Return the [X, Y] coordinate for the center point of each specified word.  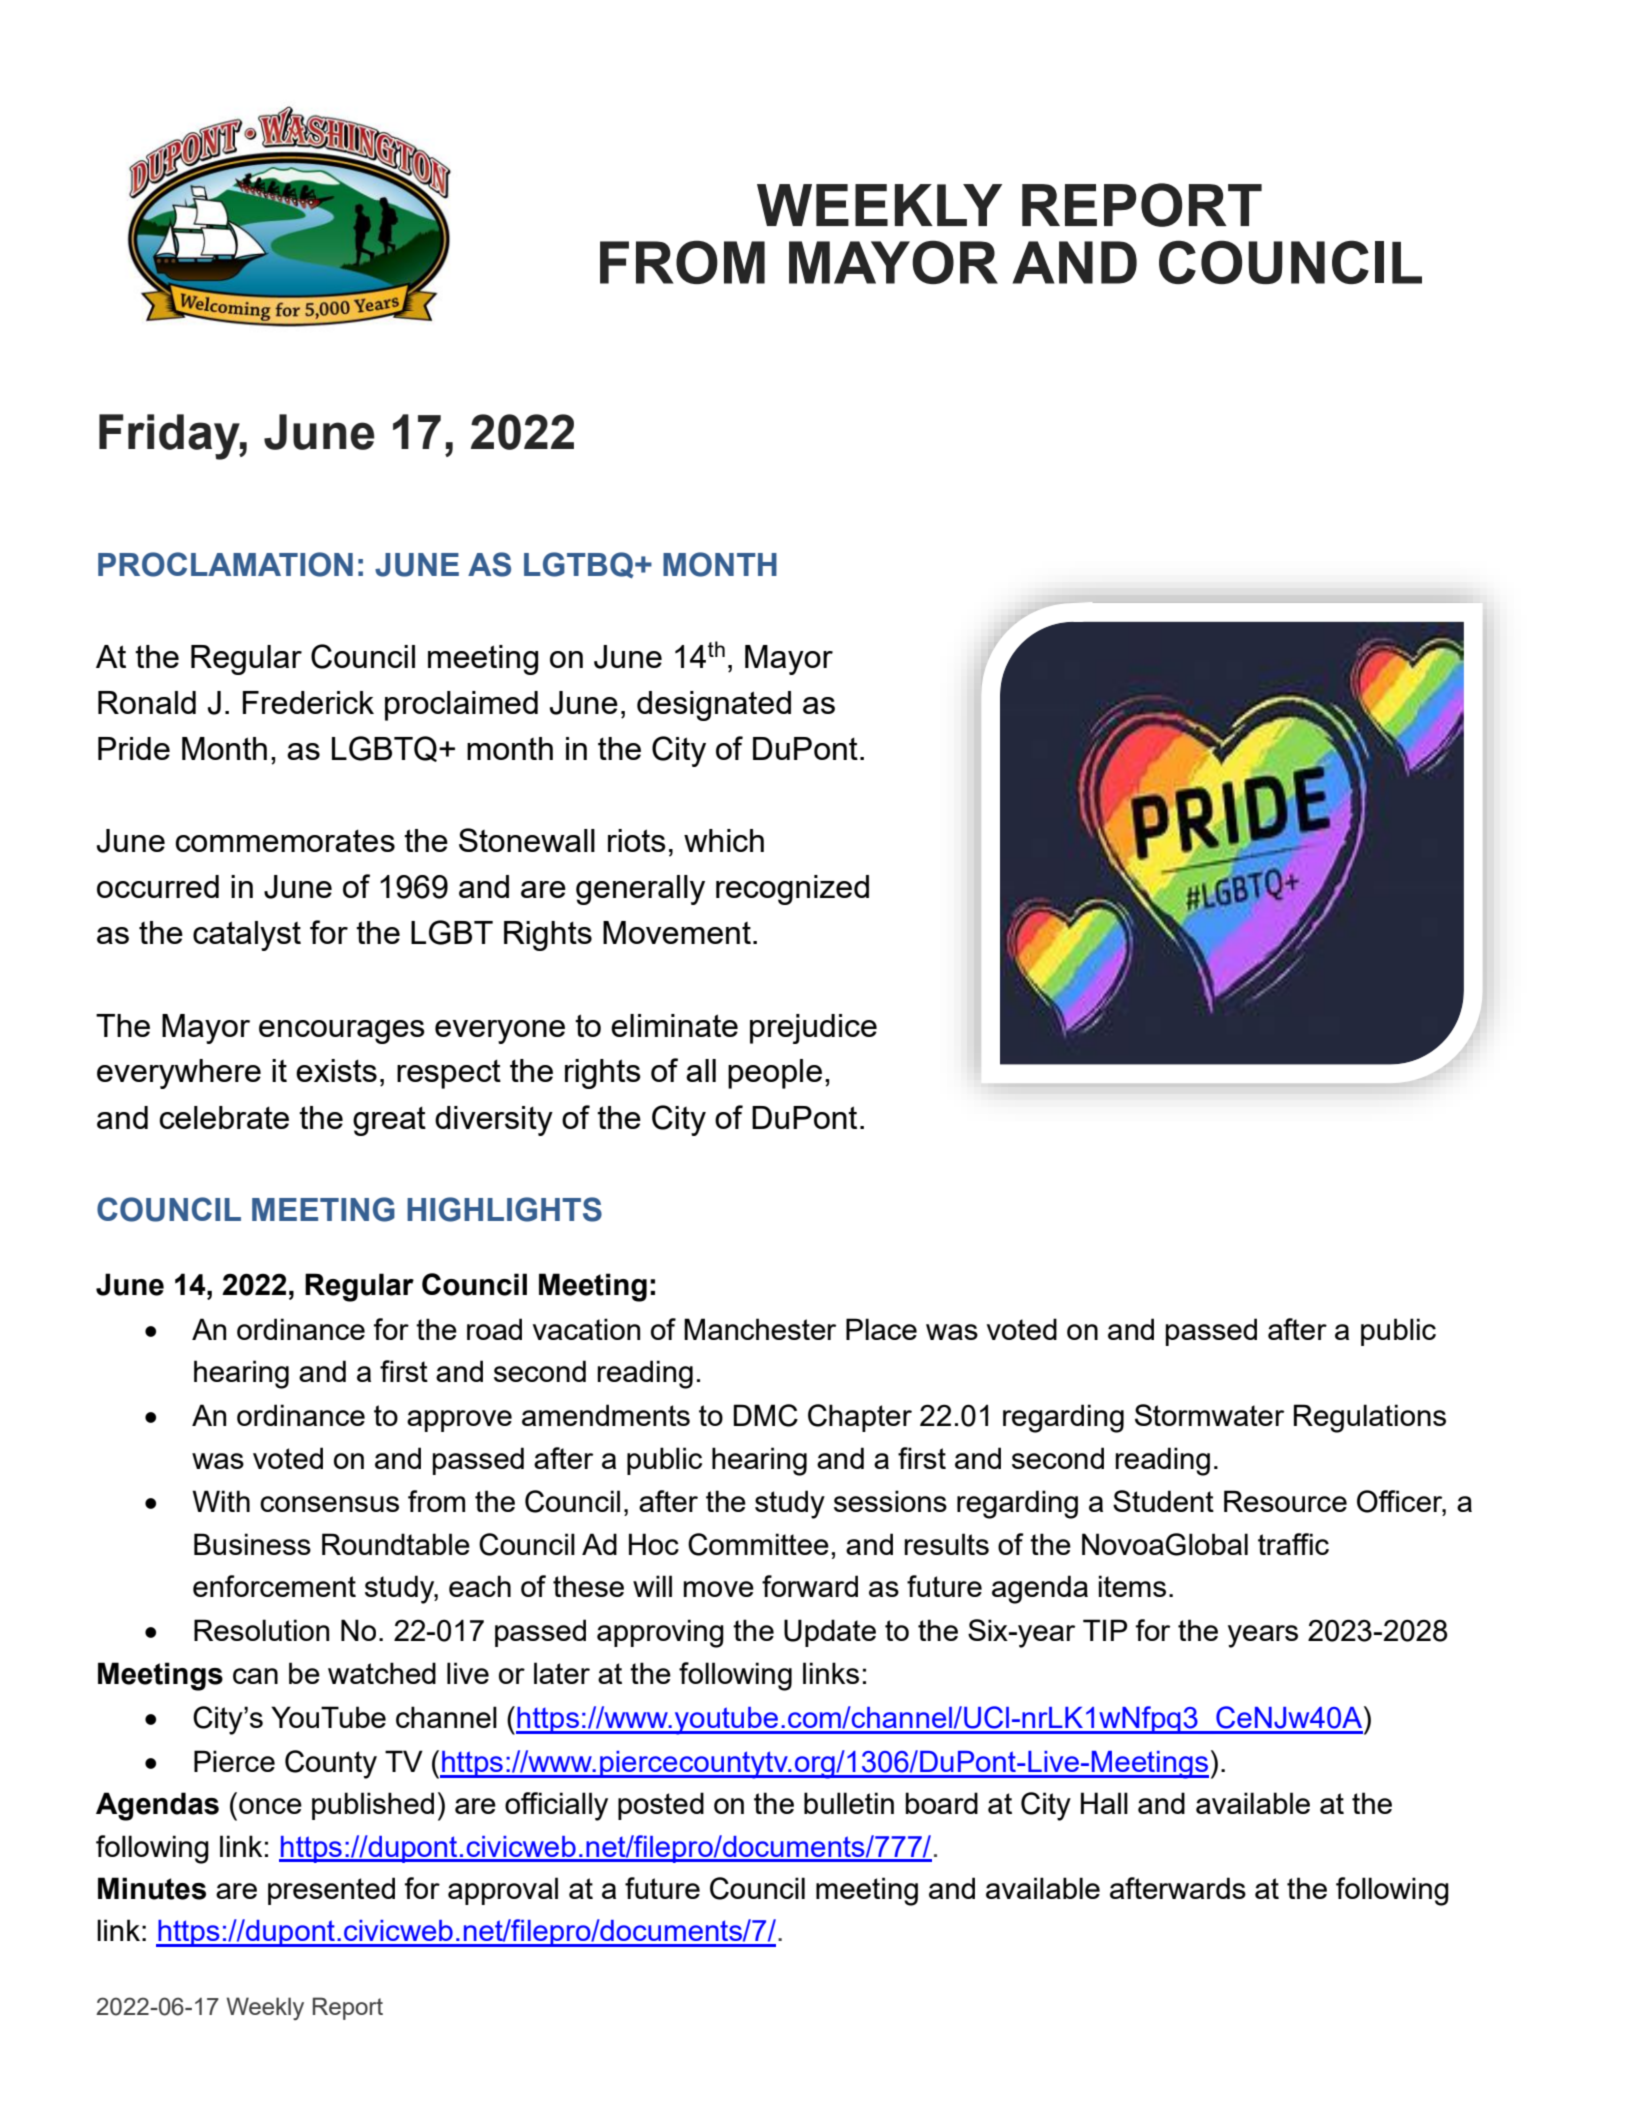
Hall [1104, 1803]
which [724, 840]
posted [661, 1806]
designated [714, 706]
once [270, 1806]
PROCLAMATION [225, 564]
